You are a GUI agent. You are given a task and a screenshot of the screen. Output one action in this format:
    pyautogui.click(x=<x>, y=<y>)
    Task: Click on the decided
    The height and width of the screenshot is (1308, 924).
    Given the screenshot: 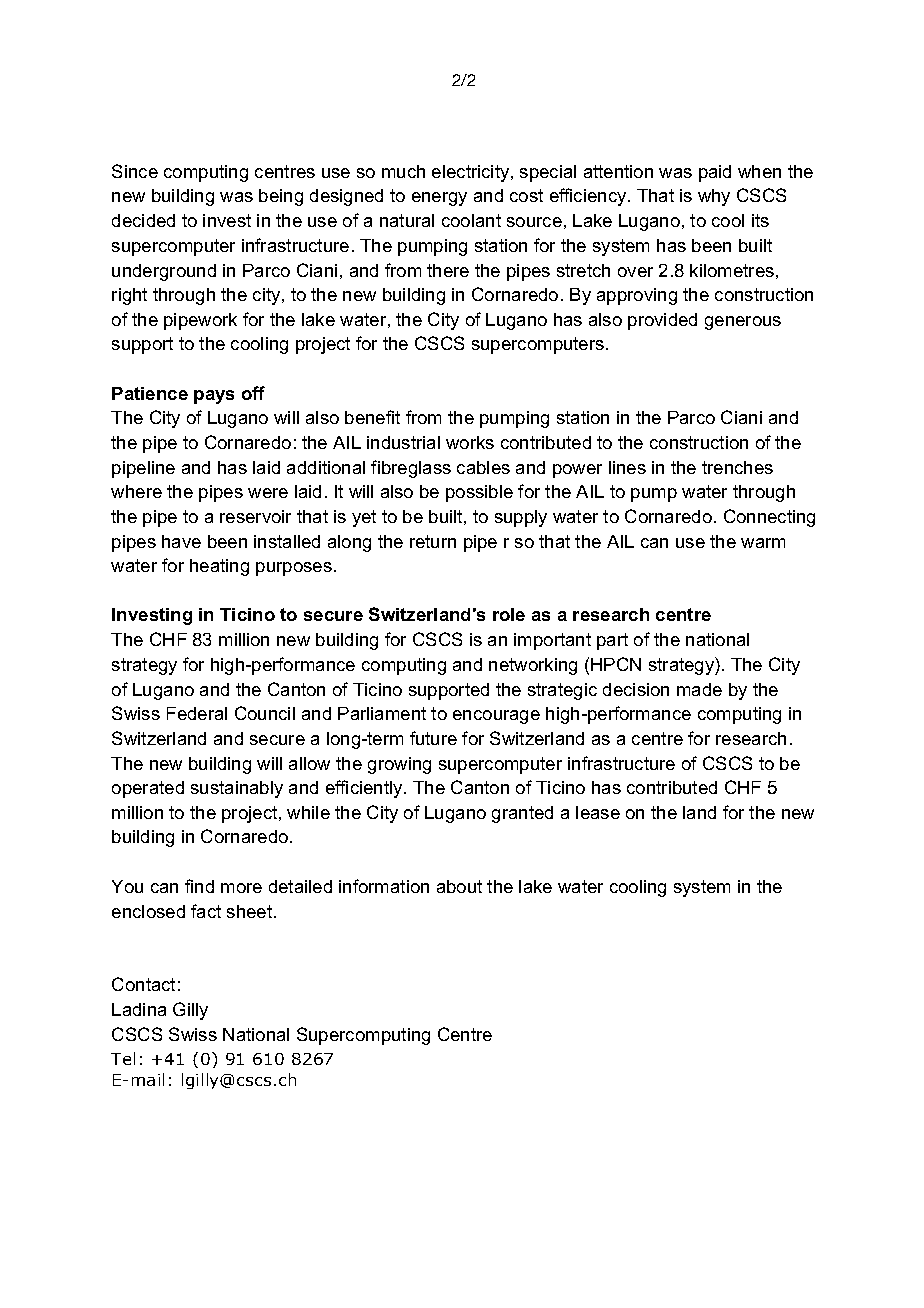 What is the action you would take?
    pyautogui.click(x=143, y=220)
